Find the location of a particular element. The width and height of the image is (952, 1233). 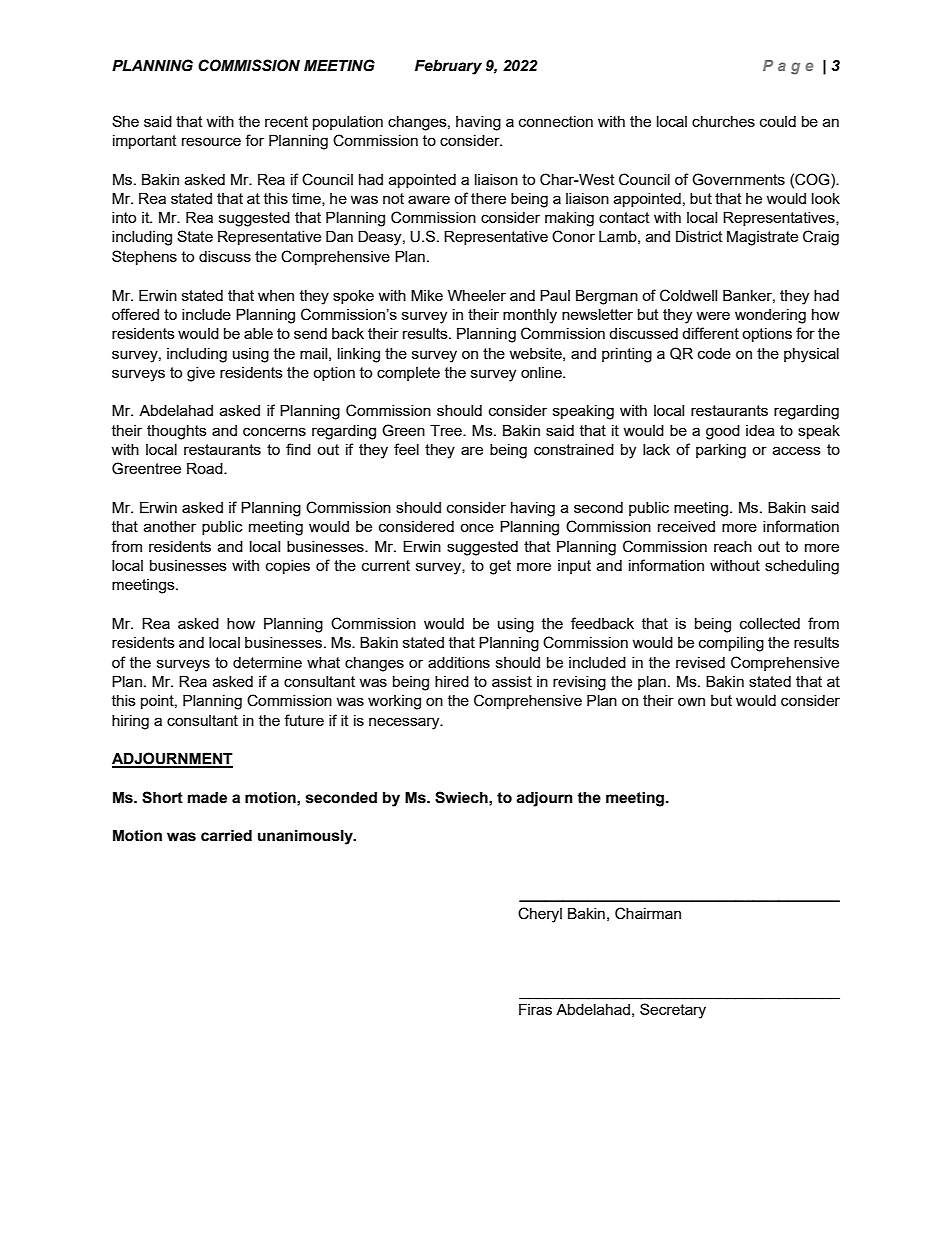

resource is located at coordinates (211, 141).
